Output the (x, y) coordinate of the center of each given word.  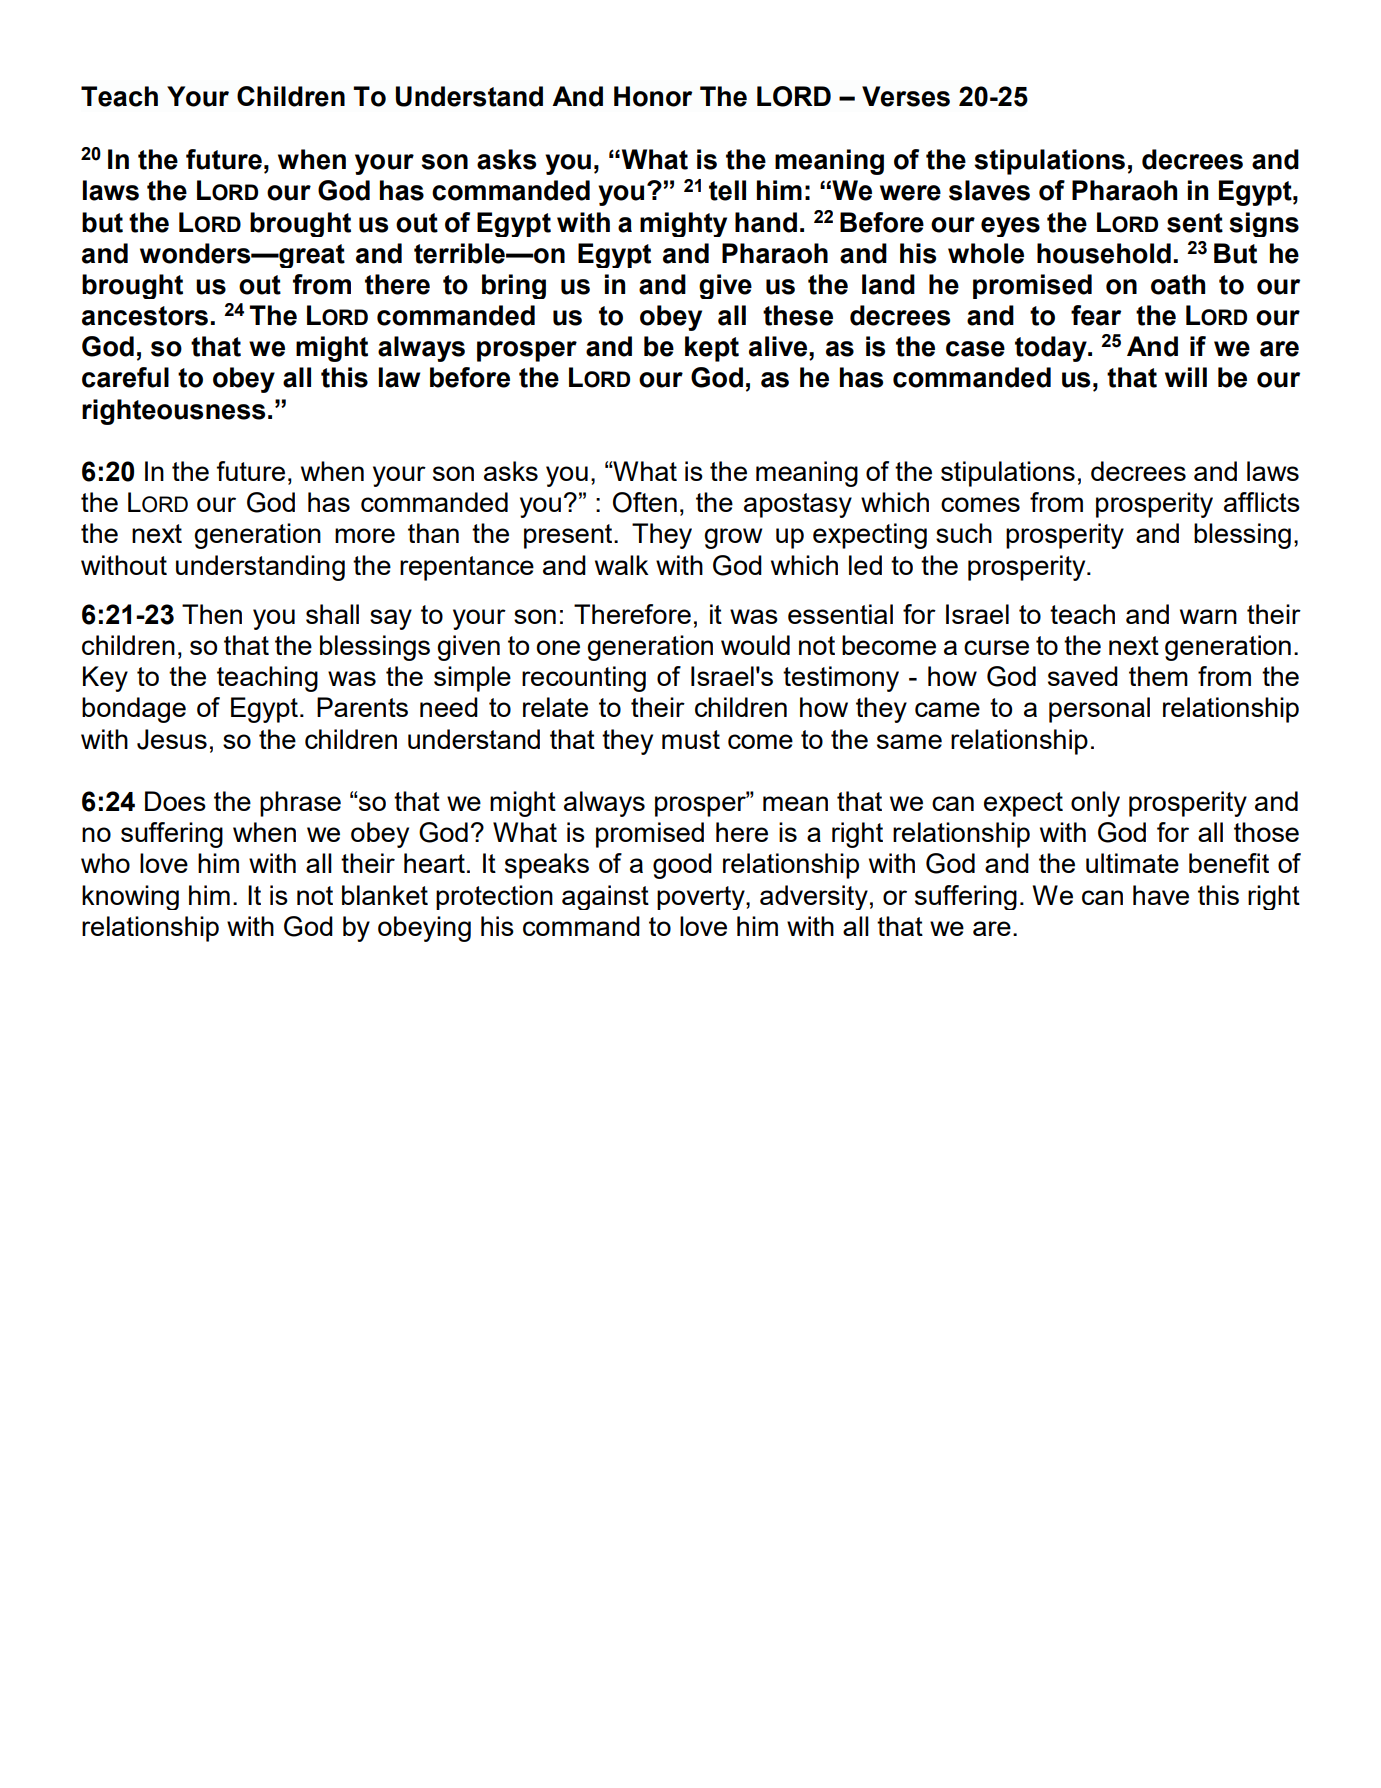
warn (1208, 616)
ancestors (145, 316)
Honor (653, 96)
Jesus (172, 739)
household (1104, 253)
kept (712, 349)
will (1186, 377)
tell (727, 190)
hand (766, 222)
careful (125, 377)
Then (212, 614)
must (691, 739)
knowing (130, 897)
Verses (906, 96)
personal (1099, 710)
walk (622, 565)
